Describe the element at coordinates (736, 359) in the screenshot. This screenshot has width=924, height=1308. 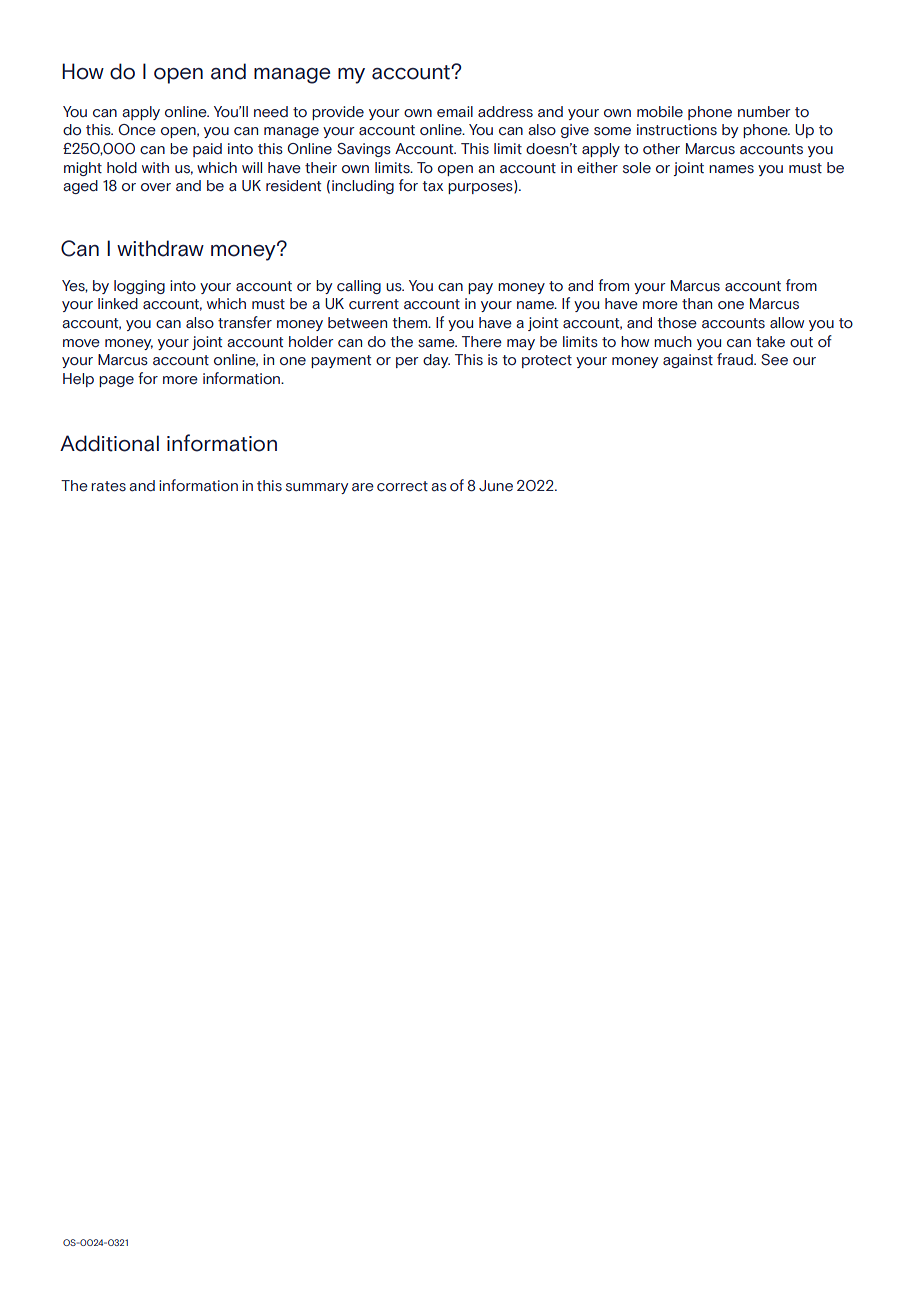
I see `fraud` at that location.
